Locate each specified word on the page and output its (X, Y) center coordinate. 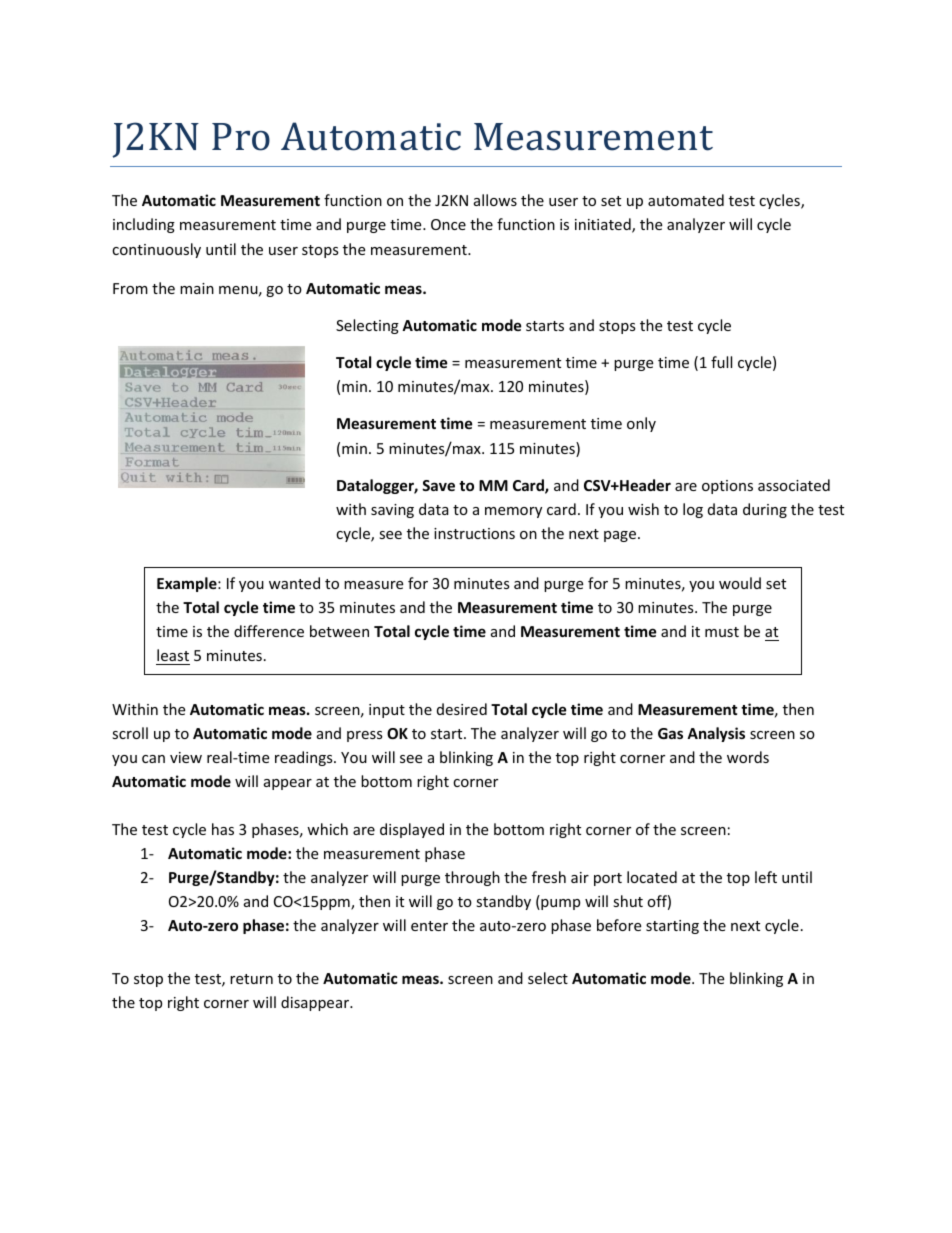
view (186, 757)
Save (438, 485)
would (740, 583)
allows (495, 200)
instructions (474, 533)
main (197, 288)
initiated (604, 225)
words (748, 757)
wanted (294, 583)
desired (462, 709)
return (251, 979)
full (721, 362)
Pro (241, 137)
